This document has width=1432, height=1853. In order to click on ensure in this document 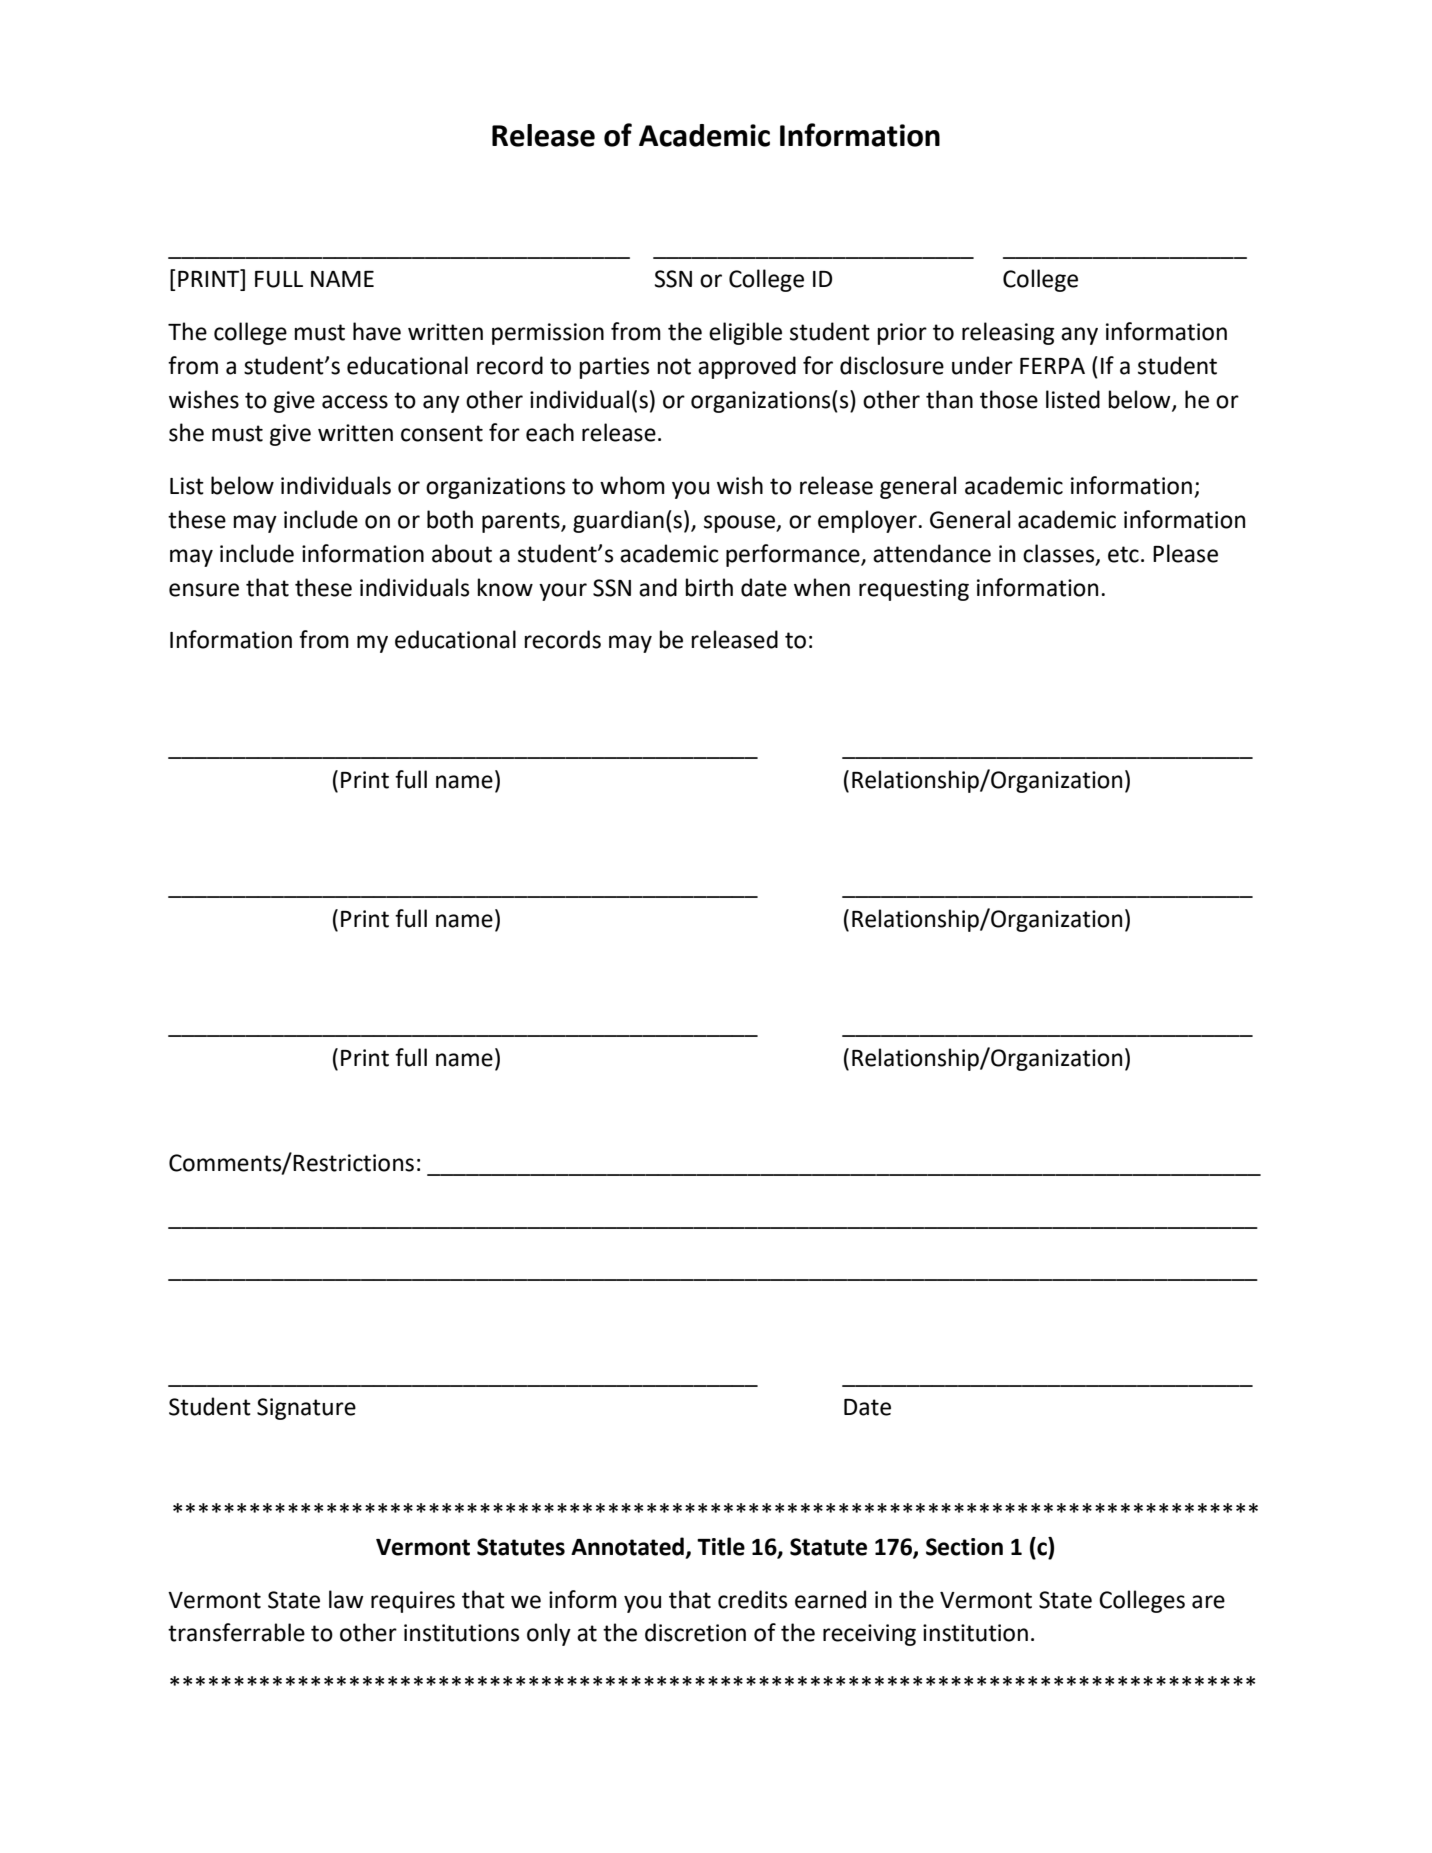, I will do `click(204, 590)`.
